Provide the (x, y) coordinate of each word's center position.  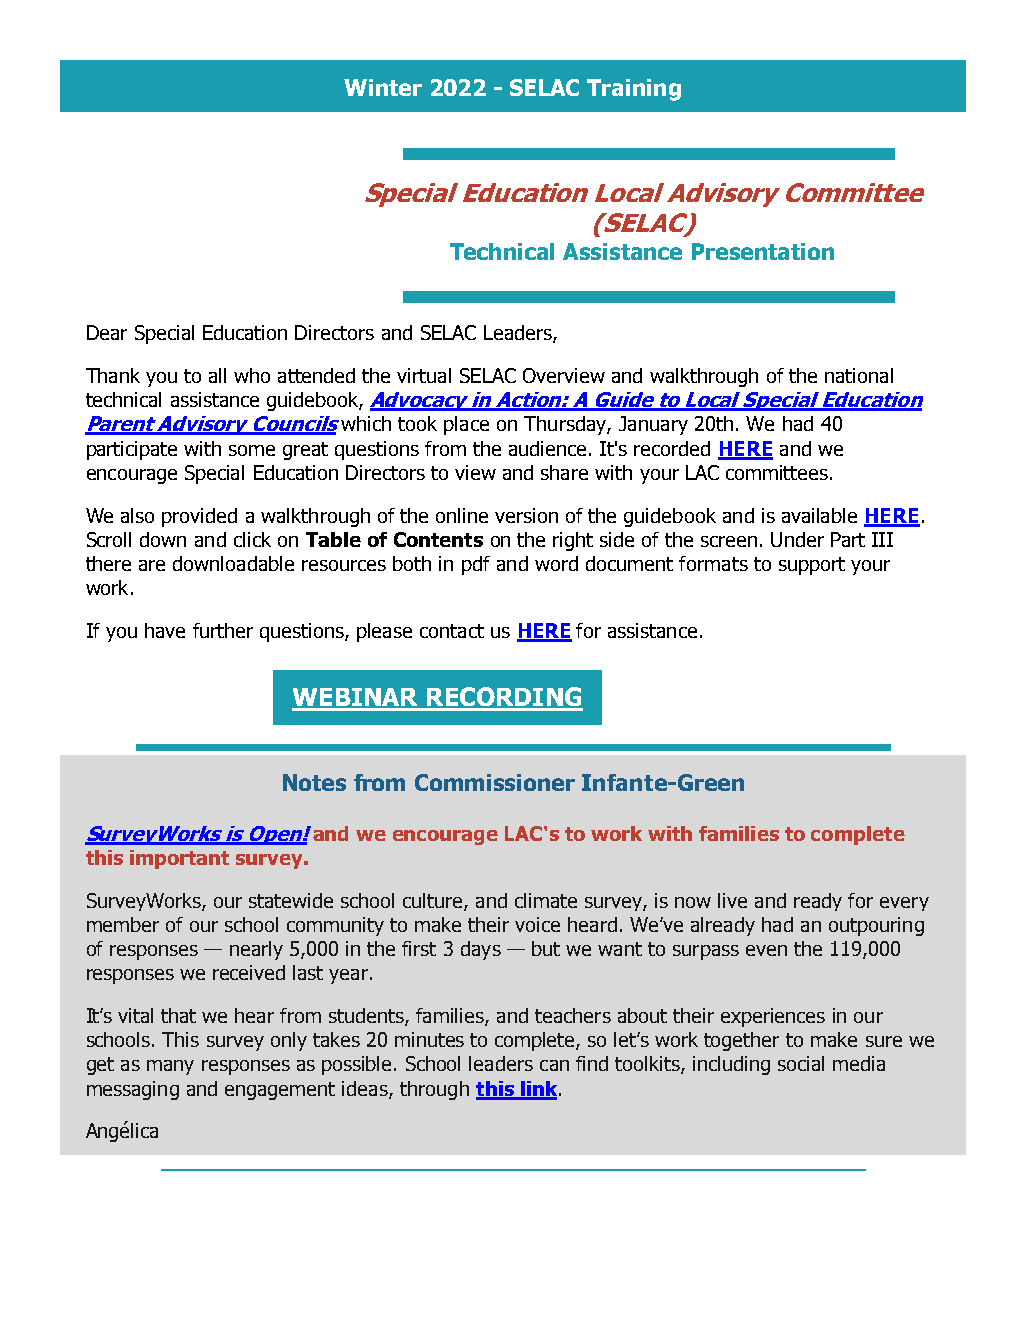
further (223, 630)
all (217, 375)
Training (634, 90)
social (801, 1063)
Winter (383, 87)
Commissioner (495, 782)
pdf (476, 565)
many (170, 1067)
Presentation (763, 251)
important (179, 859)
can (554, 1065)
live (732, 900)
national (859, 375)
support (812, 566)
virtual (424, 375)
